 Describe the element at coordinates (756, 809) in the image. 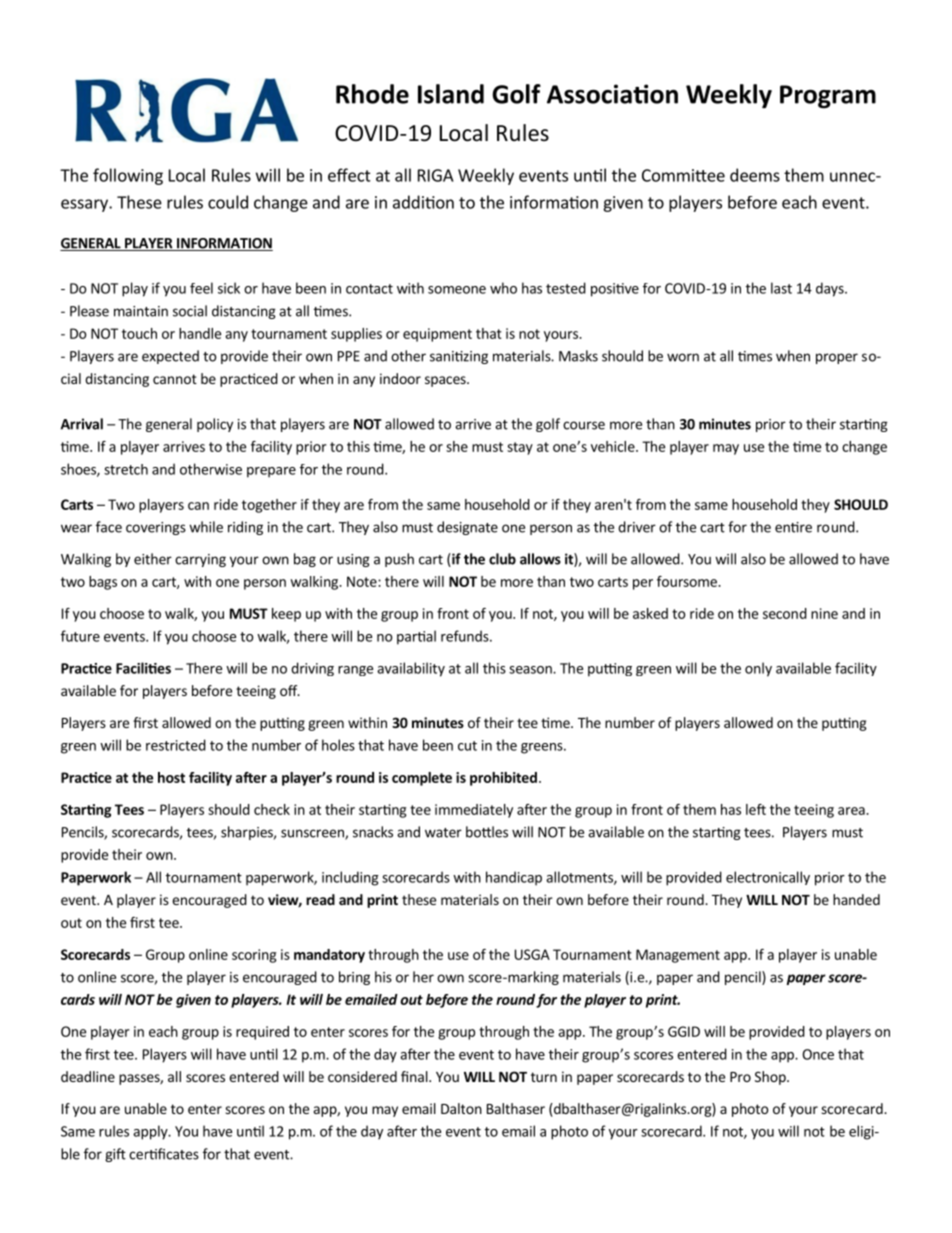

I see `left` at that location.
